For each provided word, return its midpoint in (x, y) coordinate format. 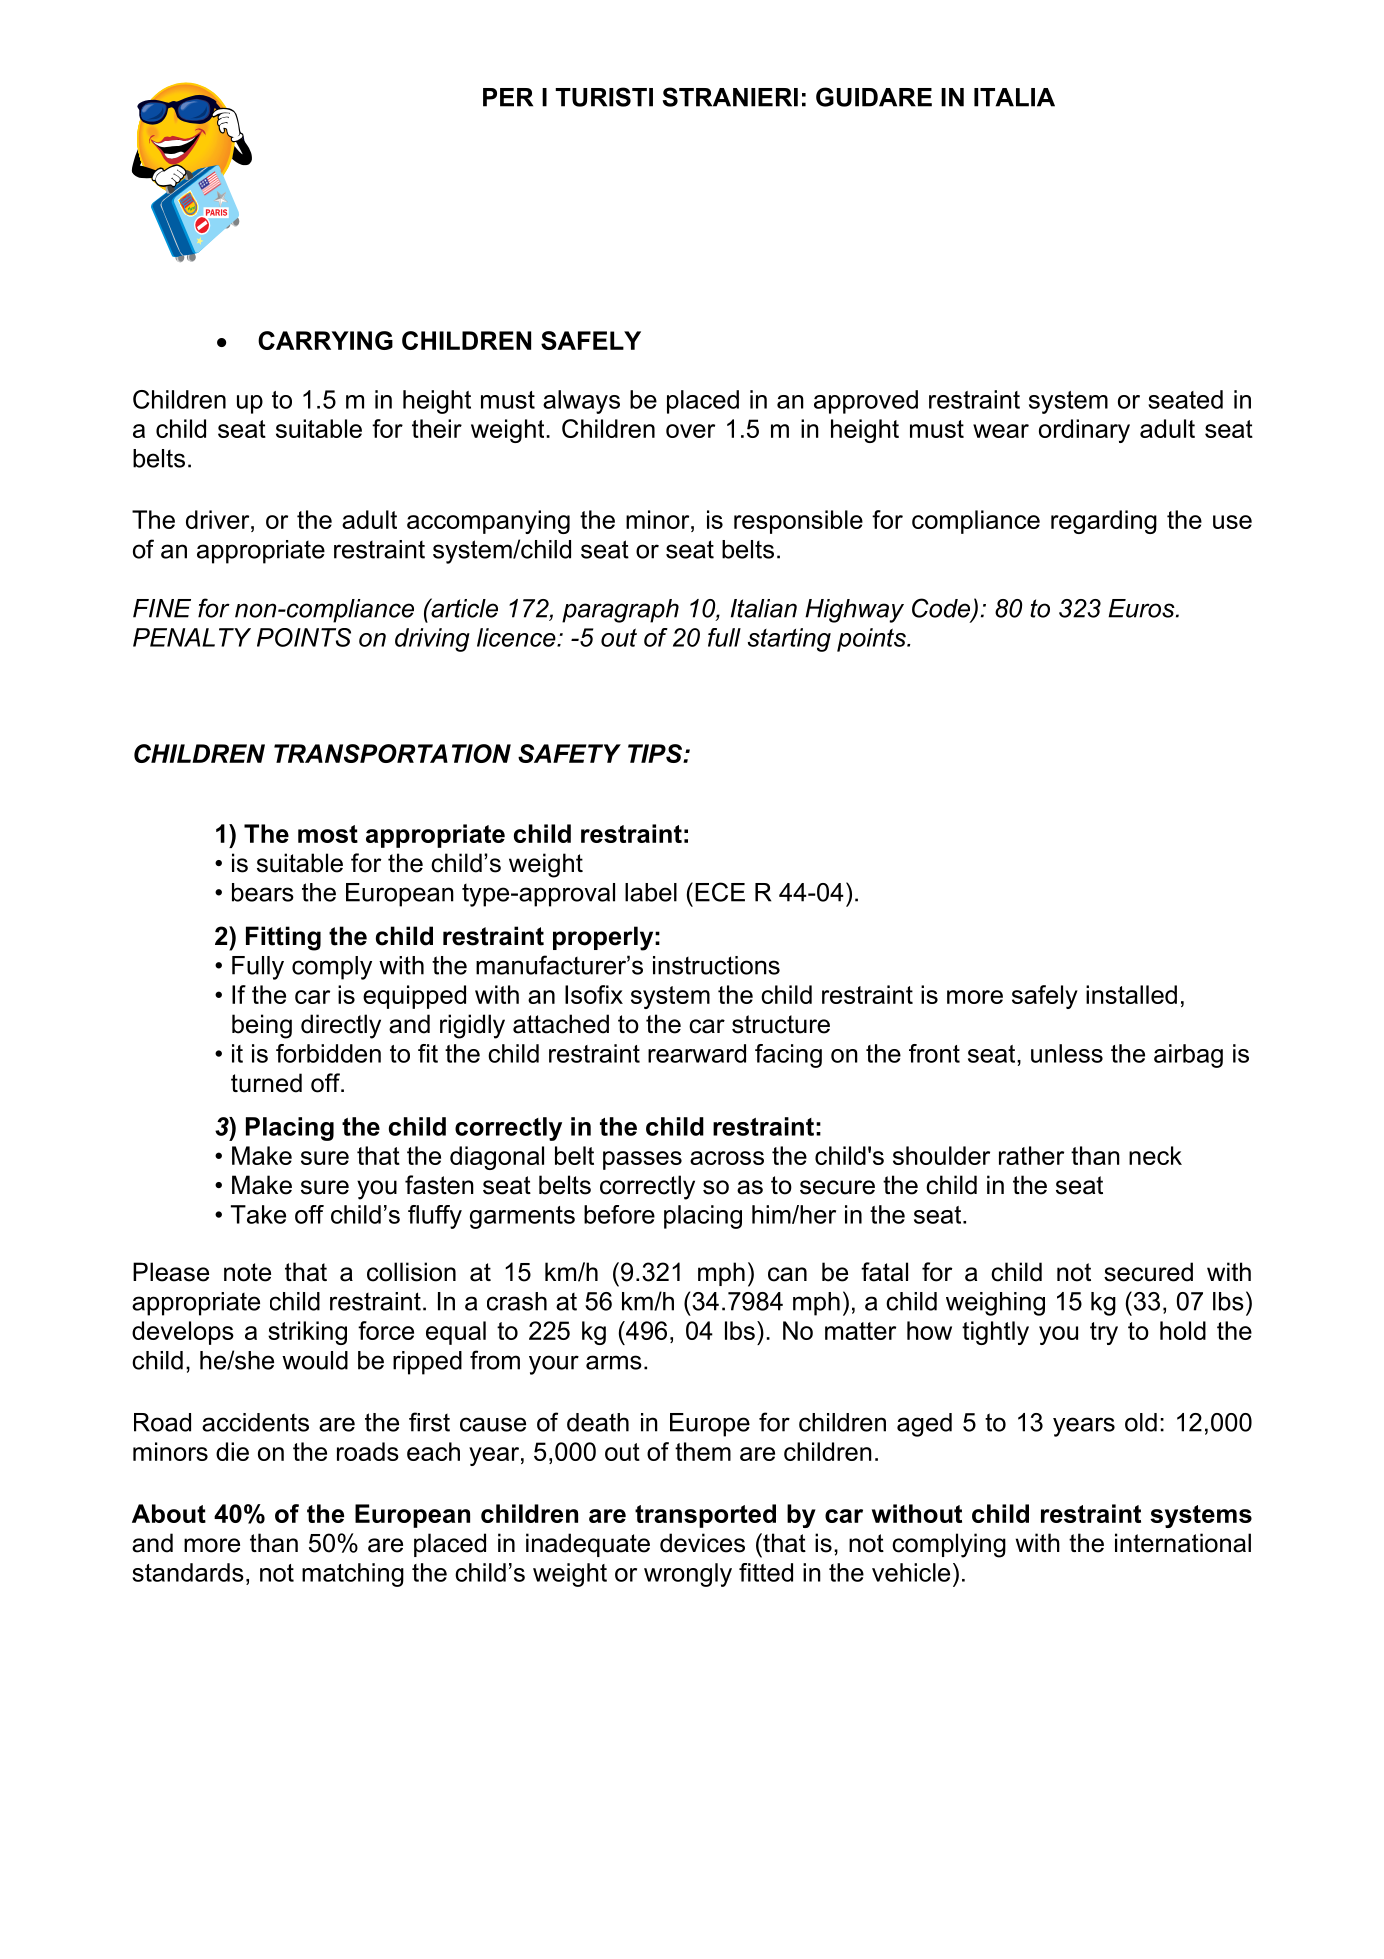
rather (1031, 1155)
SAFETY (569, 753)
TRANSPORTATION (392, 753)
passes (642, 1160)
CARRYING (325, 340)
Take (258, 1214)
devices (702, 1543)
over (690, 431)
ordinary (1084, 431)
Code (942, 609)
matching (353, 1575)
